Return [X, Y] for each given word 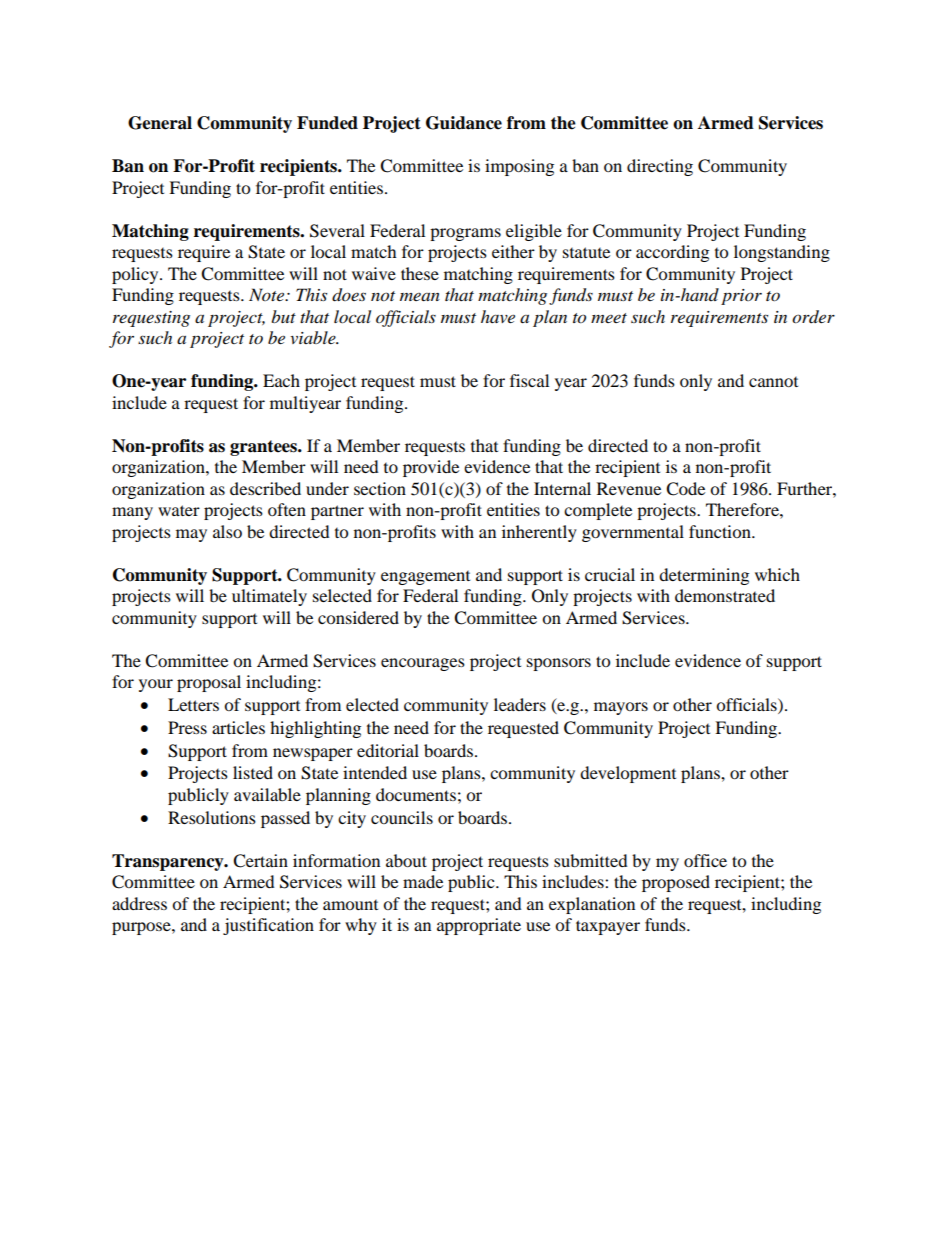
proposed [676, 883]
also [227, 531]
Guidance [464, 123]
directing [660, 167]
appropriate [479, 926]
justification [268, 926]
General [160, 123]
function [721, 531]
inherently [539, 533]
